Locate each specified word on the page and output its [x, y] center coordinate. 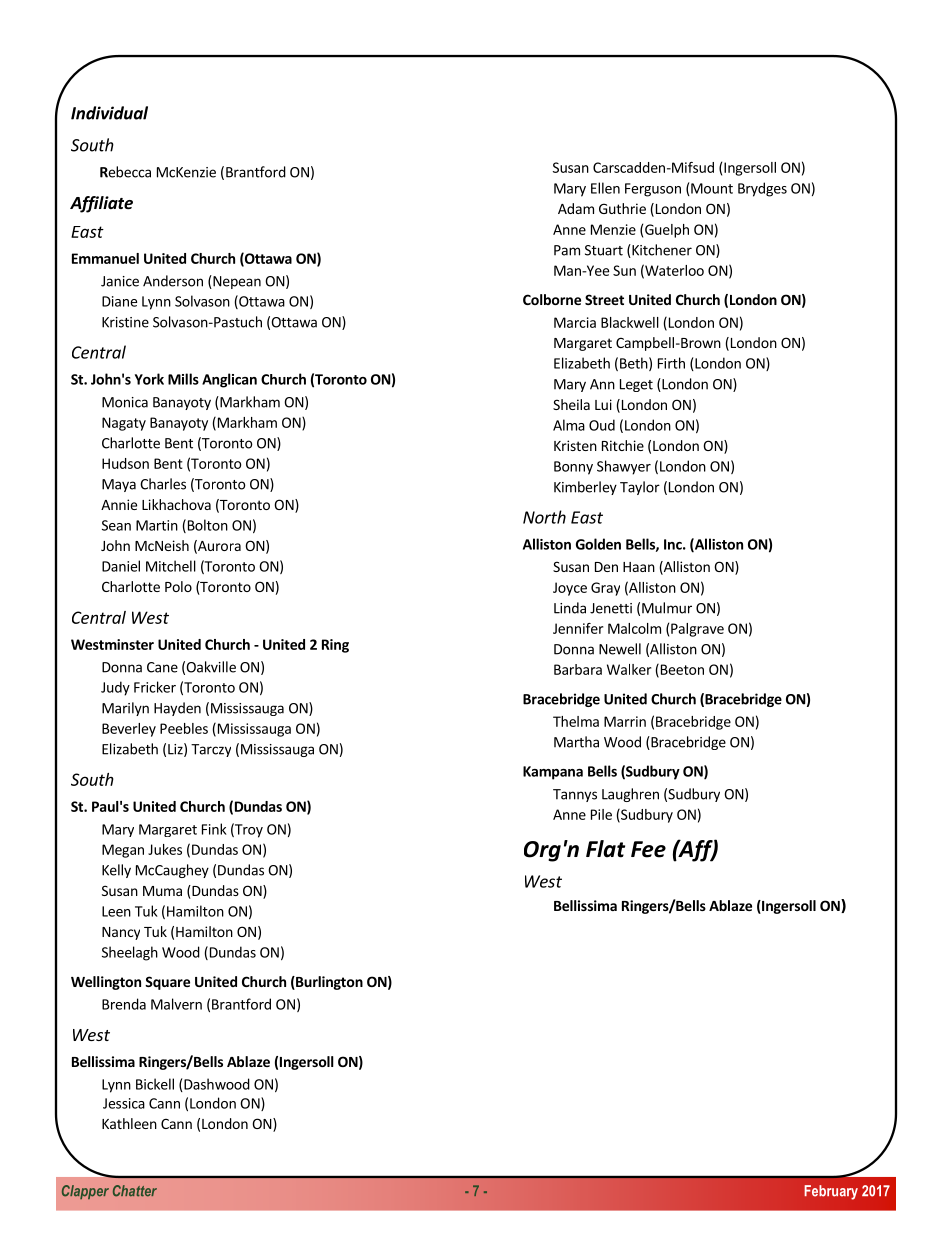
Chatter [135, 1191]
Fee [648, 849]
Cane [162, 667]
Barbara [578, 669]
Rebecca [125, 172]
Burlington [328, 983]
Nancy [121, 933]
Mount [711, 189]
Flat [605, 849]
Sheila [571, 404]
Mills [183, 379]
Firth [671, 363]
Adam [576, 208]
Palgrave [697, 630]
